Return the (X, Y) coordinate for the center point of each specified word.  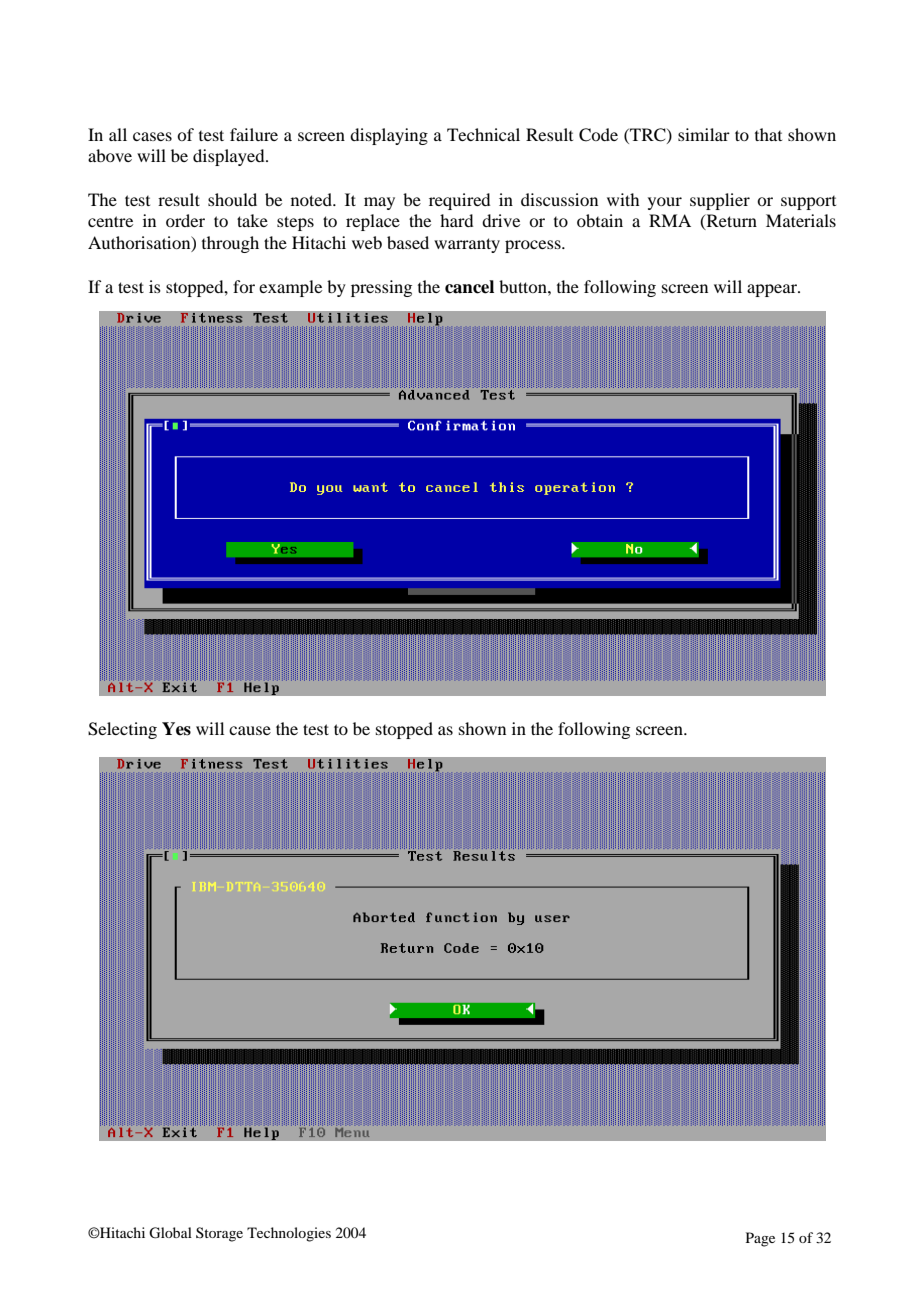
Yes (176, 729)
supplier (720, 201)
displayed (230, 157)
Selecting (122, 730)
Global (170, 1233)
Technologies (289, 1234)
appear (773, 290)
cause (250, 730)
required (459, 201)
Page (760, 1239)
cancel (469, 287)
